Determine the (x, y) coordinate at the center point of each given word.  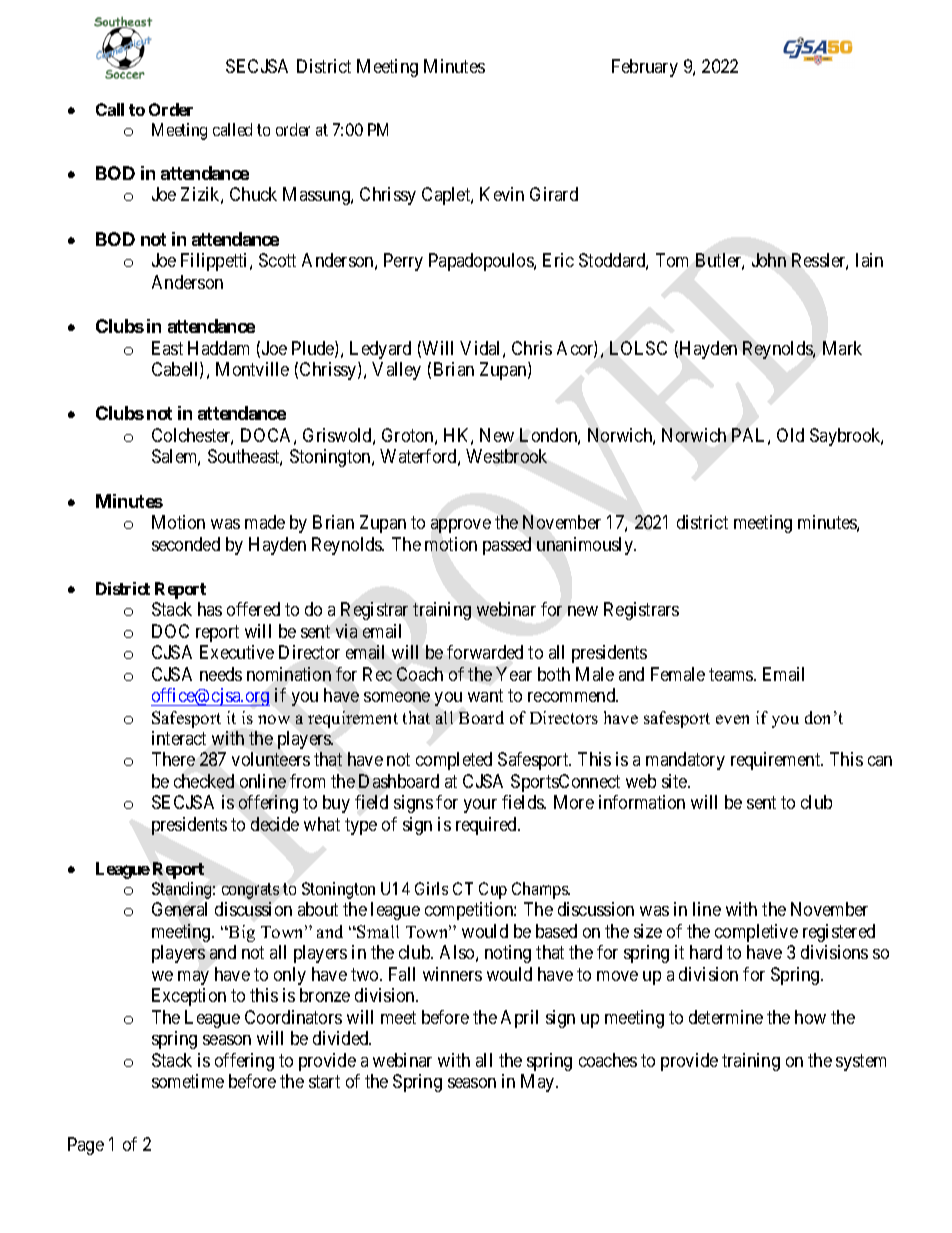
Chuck (253, 194)
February (645, 68)
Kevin (502, 194)
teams (732, 674)
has (210, 609)
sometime (188, 1081)
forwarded (485, 652)
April (519, 1019)
